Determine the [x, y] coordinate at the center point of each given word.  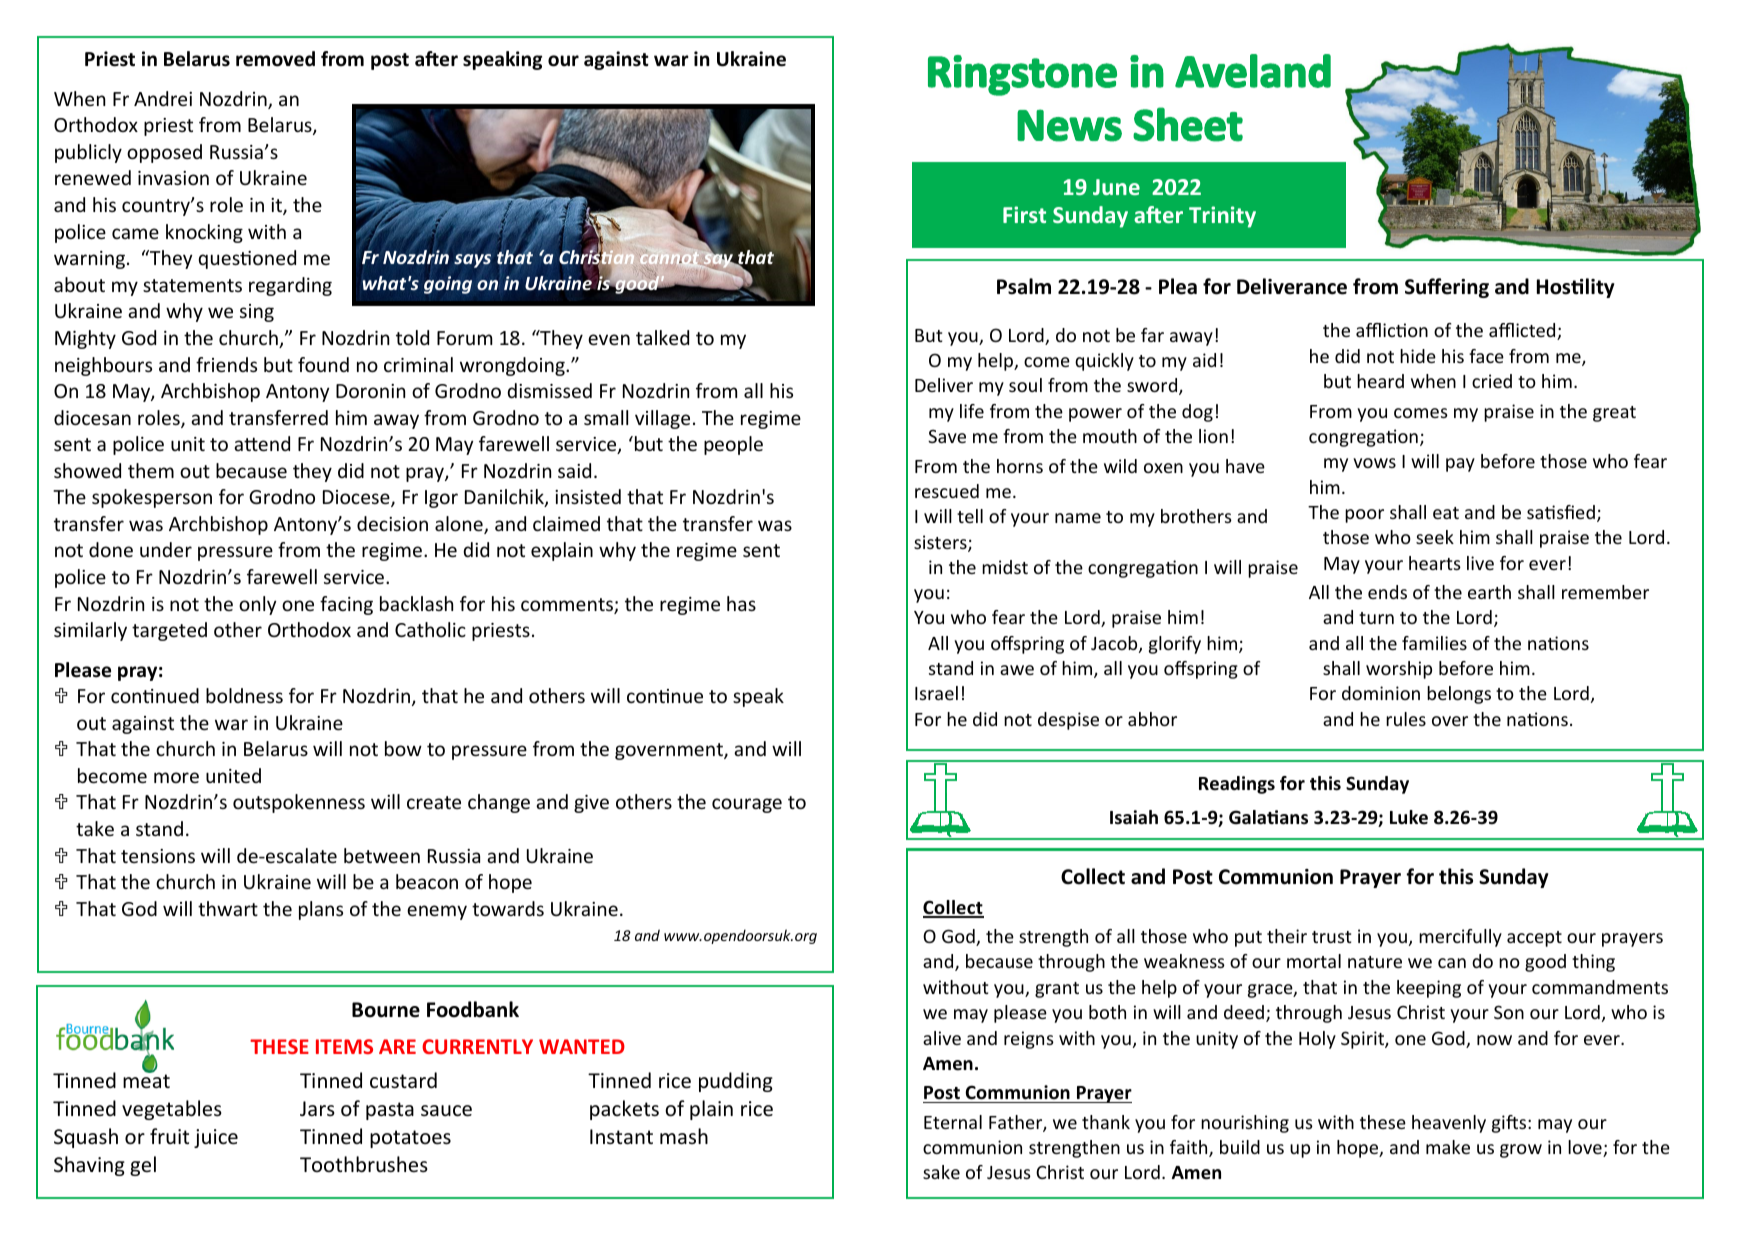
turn [1376, 618]
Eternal [953, 1122]
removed [275, 59]
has [741, 603]
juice [216, 1138]
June [1116, 187]
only [257, 605]
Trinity [1222, 217]
